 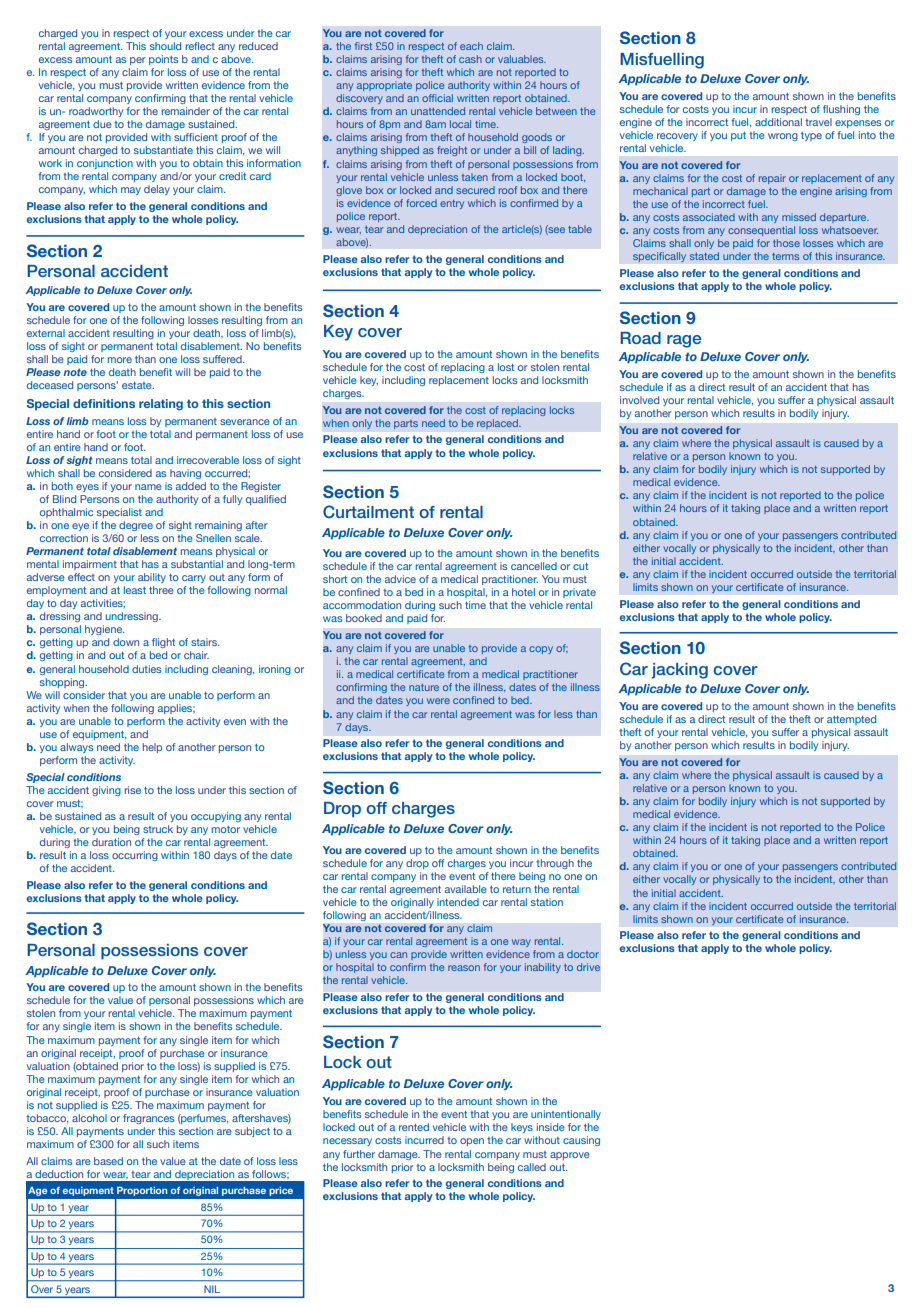 What do you see at coordinates (778, 122) in the page?
I see `additional` at bounding box center [778, 122].
